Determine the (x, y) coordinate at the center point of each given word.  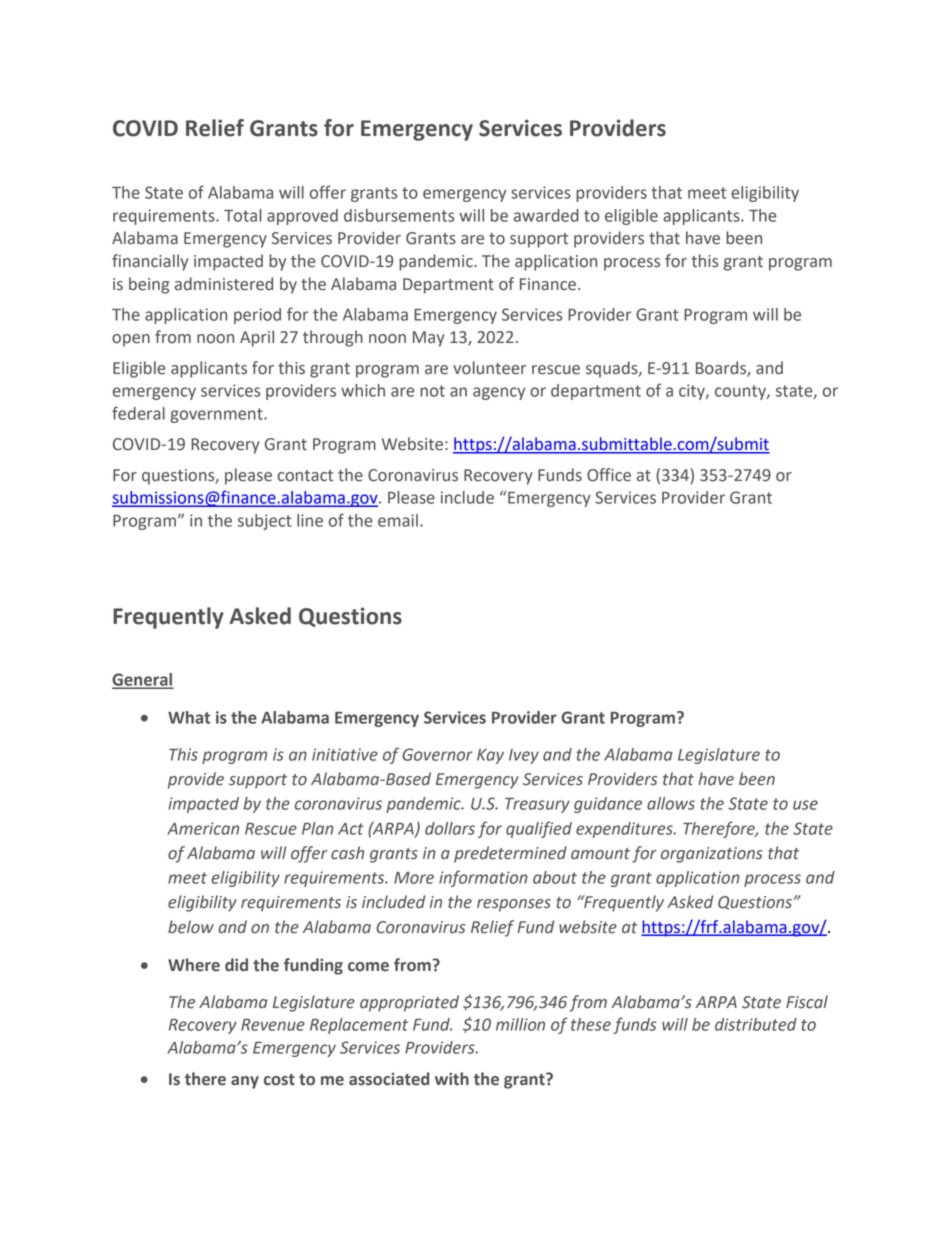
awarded (546, 215)
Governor (437, 754)
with (452, 1079)
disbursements (399, 215)
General (142, 680)
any (245, 1082)
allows (671, 803)
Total (243, 215)
